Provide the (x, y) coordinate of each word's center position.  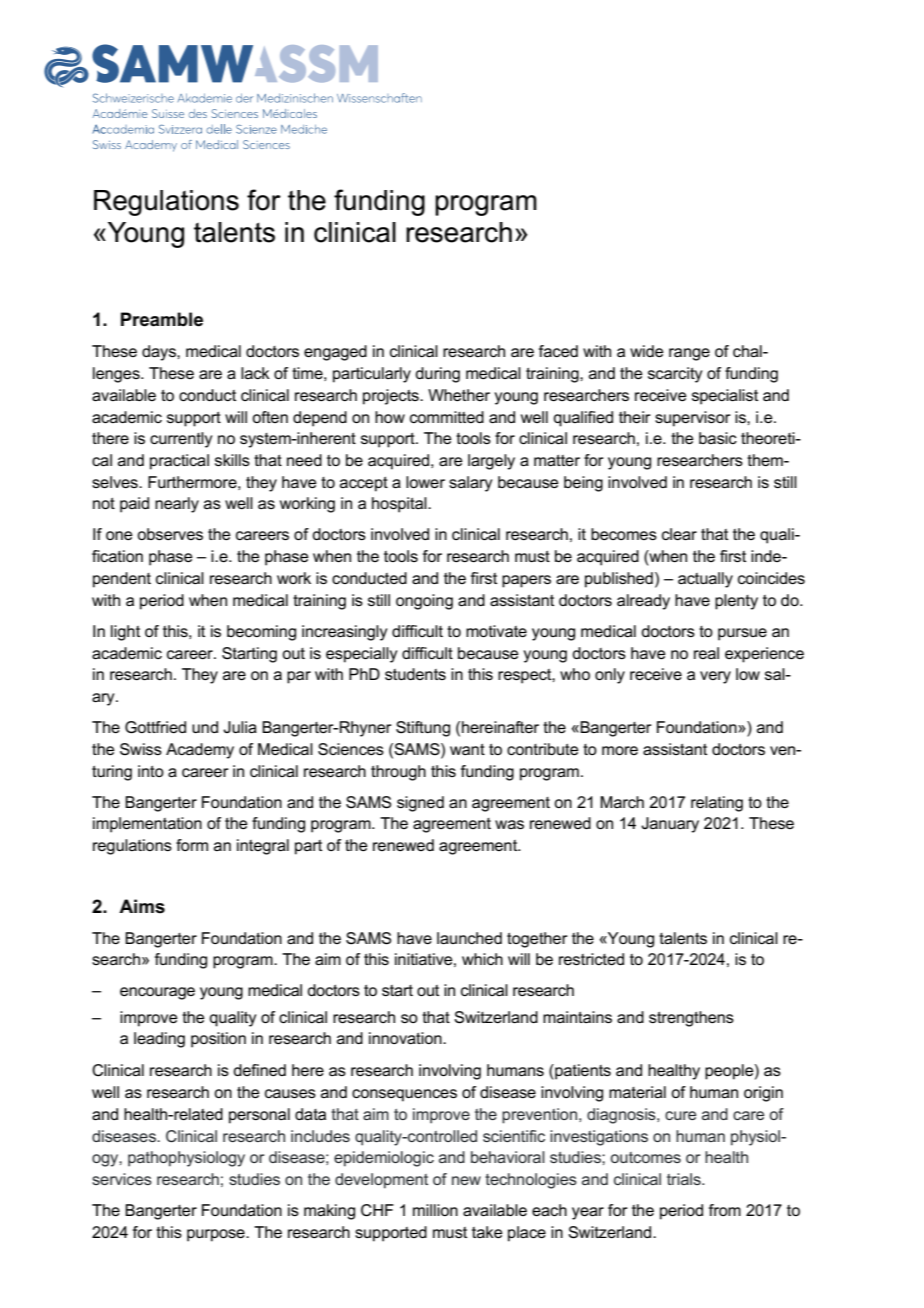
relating (717, 804)
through (398, 773)
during (437, 375)
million (435, 1210)
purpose (217, 1235)
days (160, 353)
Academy (200, 751)
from (725, 1210)
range (689, 354)
